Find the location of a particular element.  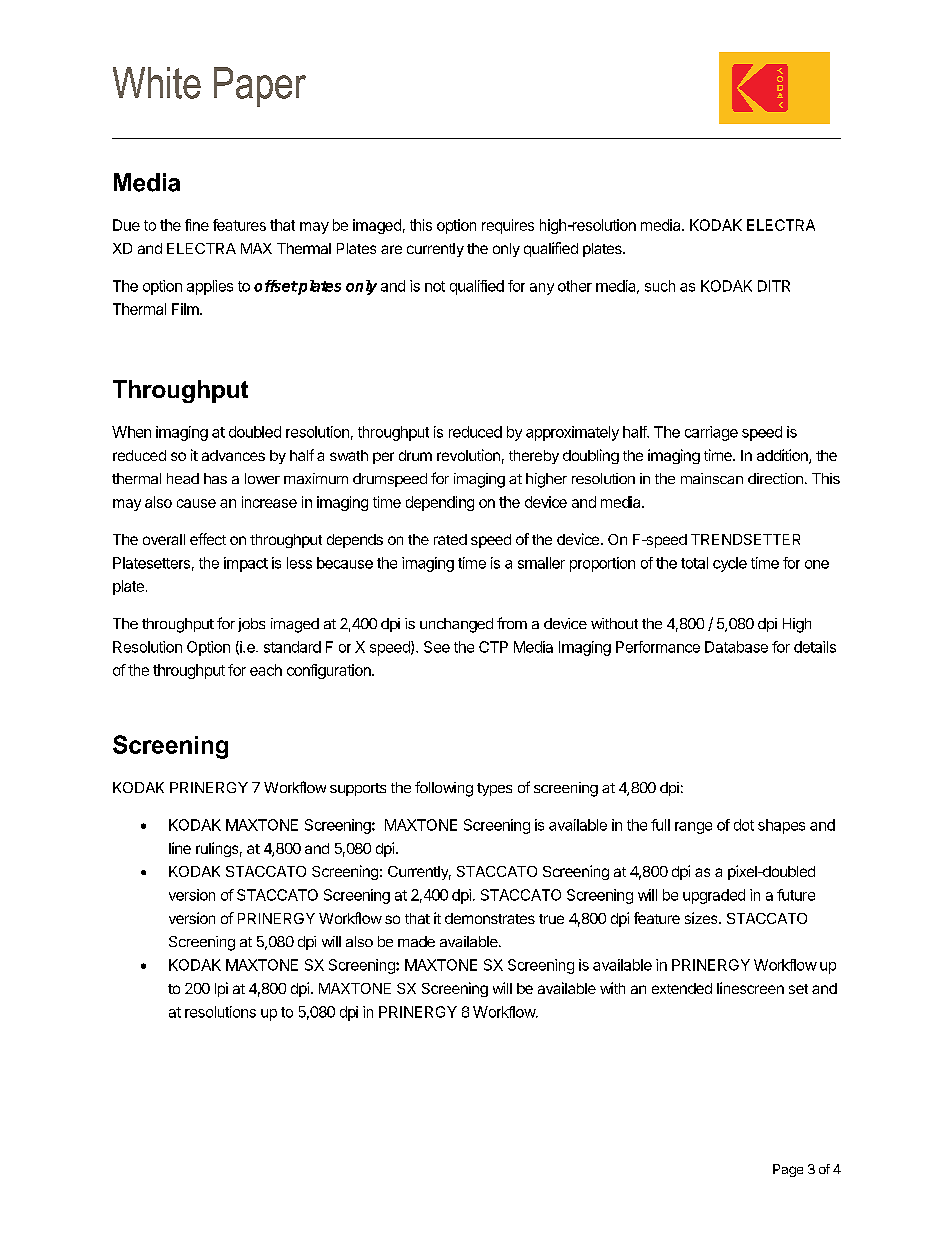

lpi is located at coordinates (221, 989).
